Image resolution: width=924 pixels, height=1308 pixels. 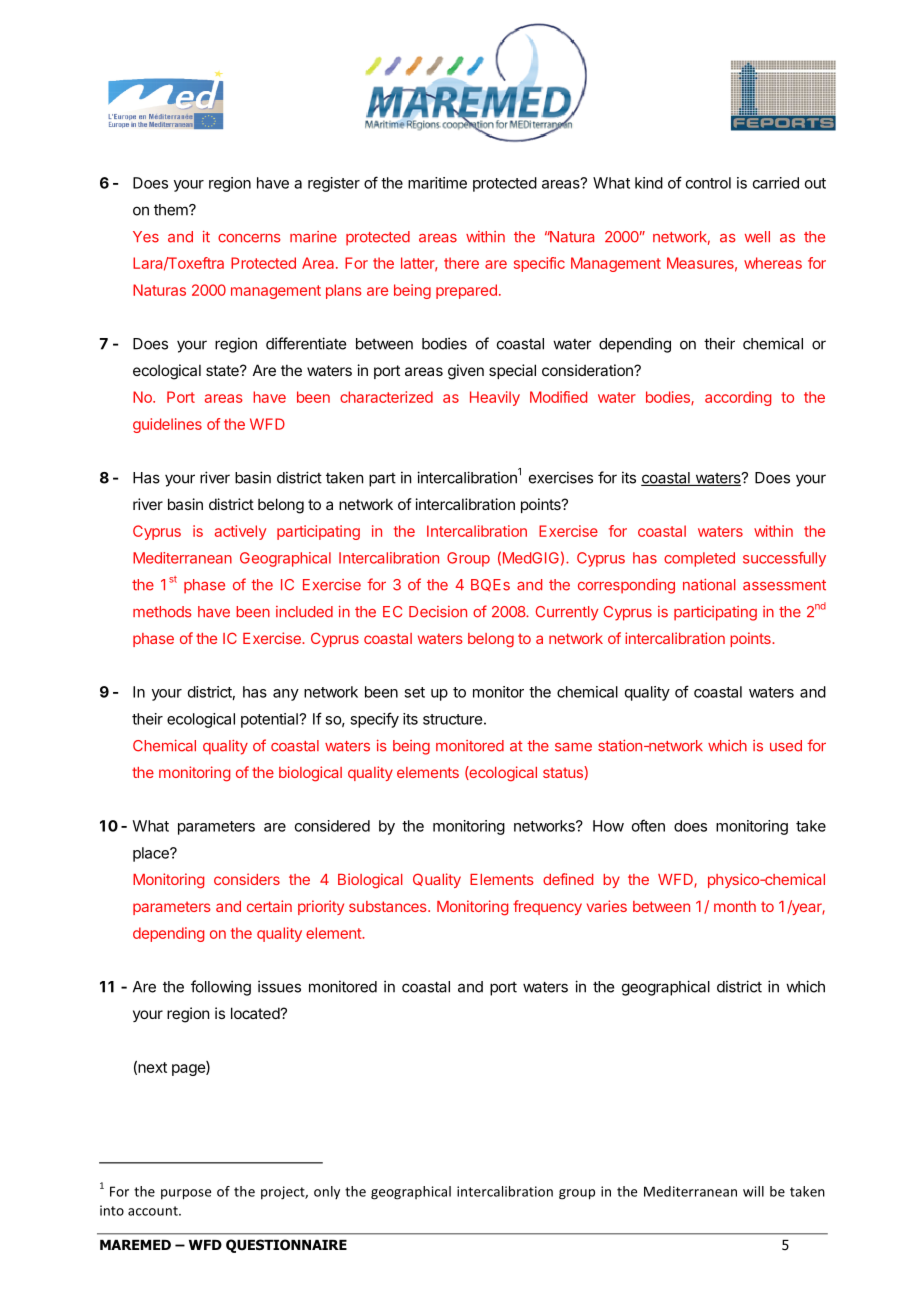 I want to click on month, so click(x=735, y=906).
